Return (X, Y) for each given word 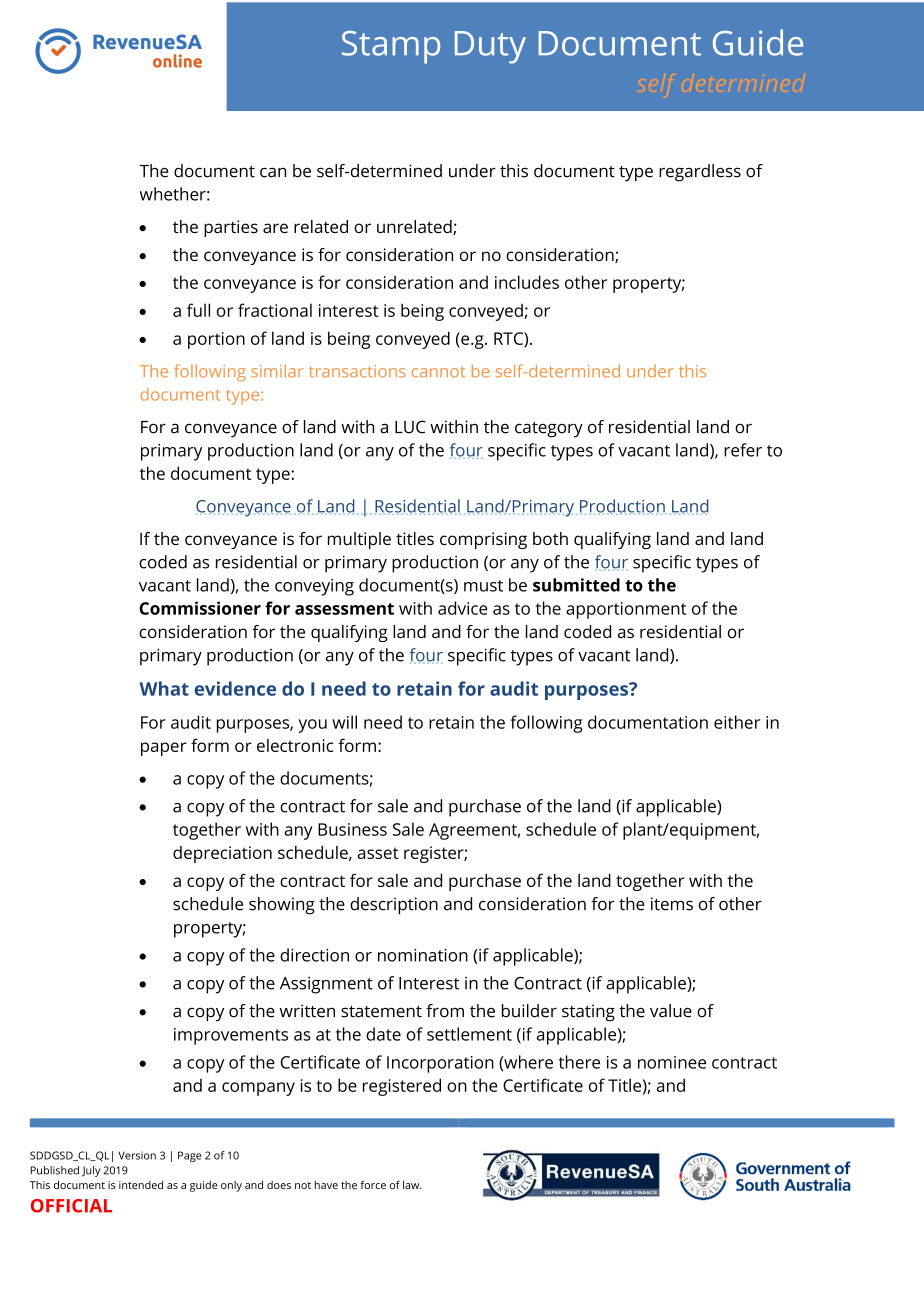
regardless (700, 173)
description (394, 906)
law (412, 1185)
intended (141, 1185)
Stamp (391, 47)
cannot (438, 372)
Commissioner (200, 608)
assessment (344, 609)
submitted (576, 585)
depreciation (222, 854)
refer (743, 450)
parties (231, 228)
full (198, 310)
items (672, 904)
